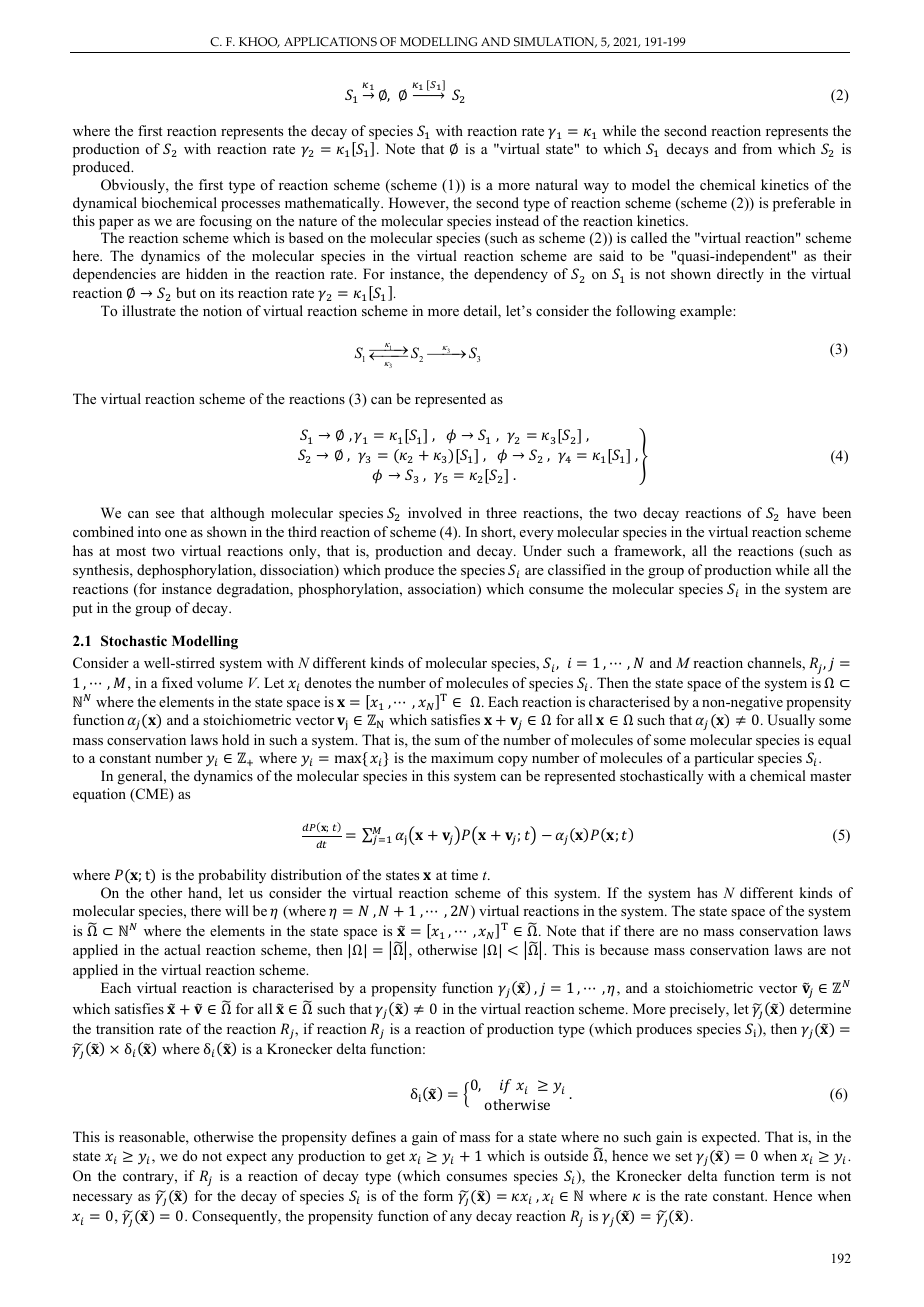 The image size is (924, 1307). Describe the element at coordinates (624, 949) in the image. I see `because` at that location.
